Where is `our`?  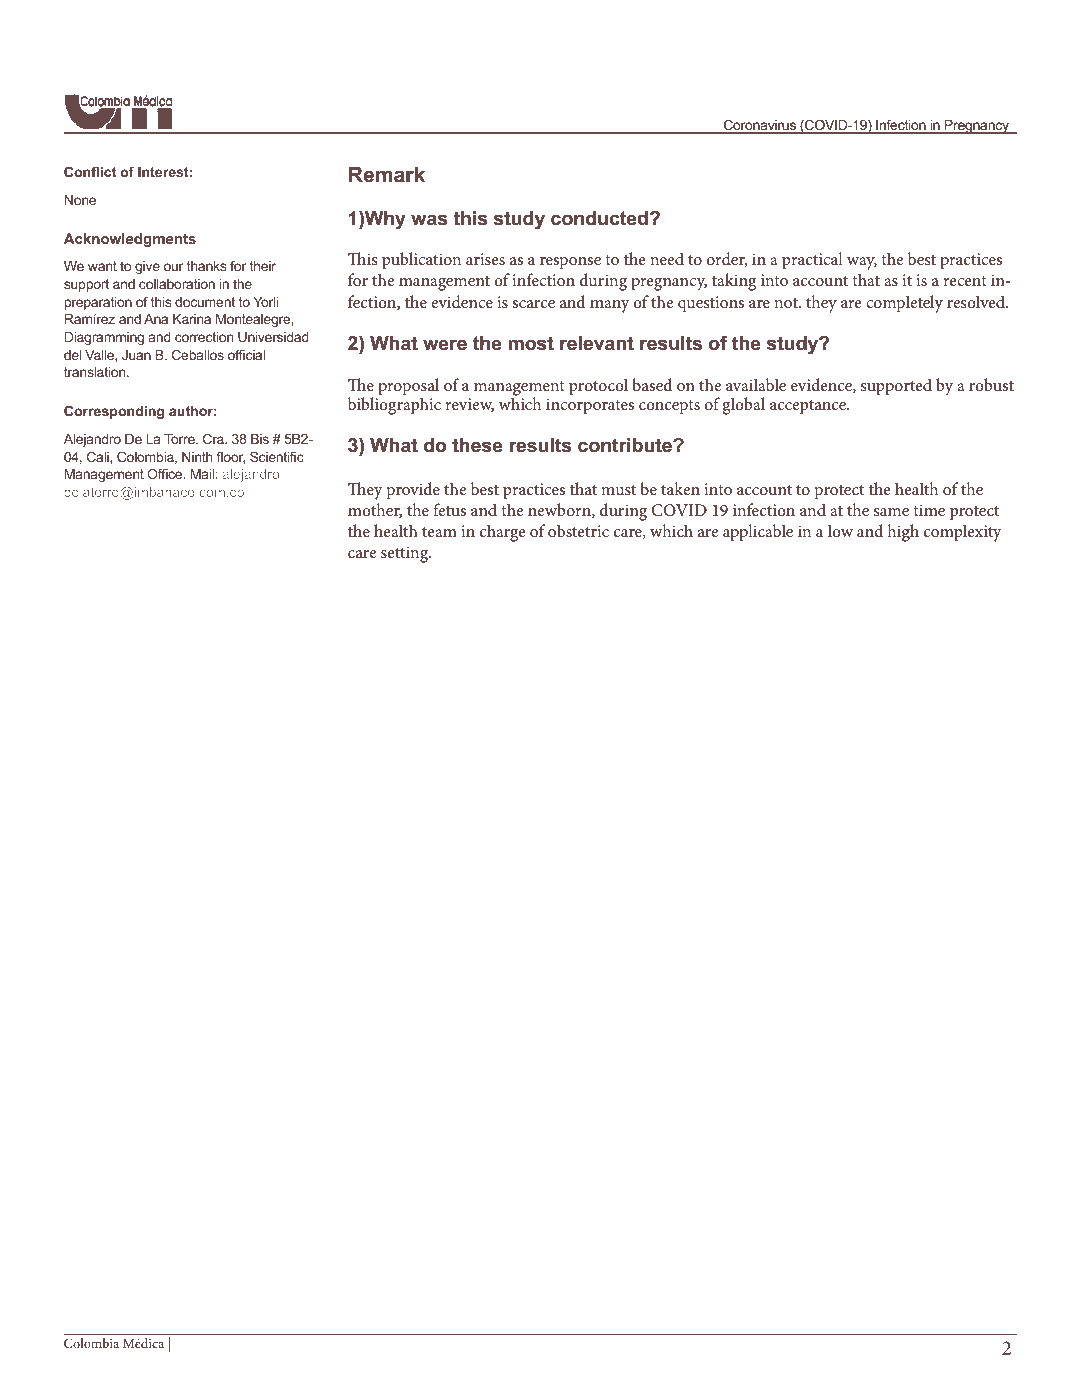
our is located at coordinates (173, 267).
